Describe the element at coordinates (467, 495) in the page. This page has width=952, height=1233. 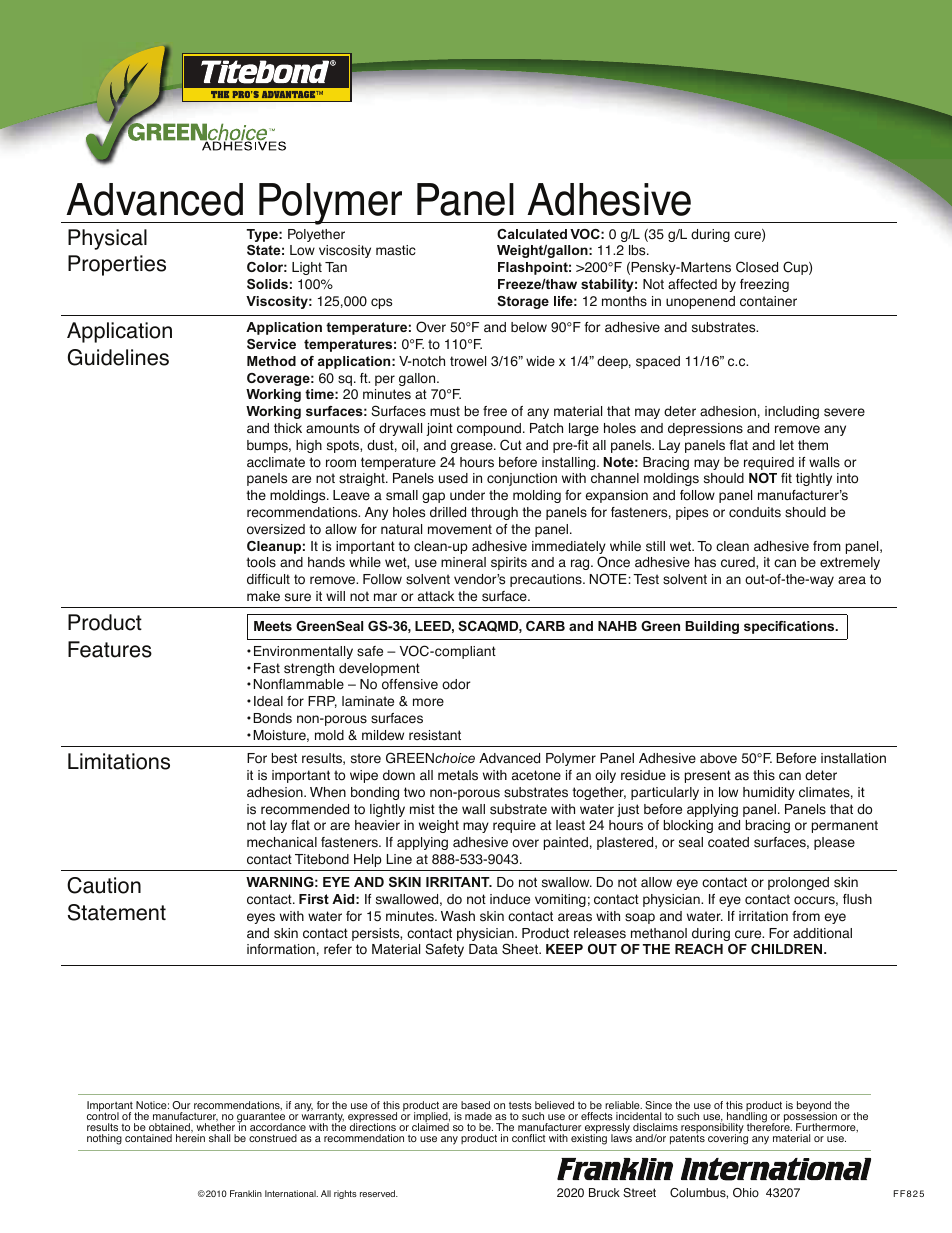
I see `under` at that location.
